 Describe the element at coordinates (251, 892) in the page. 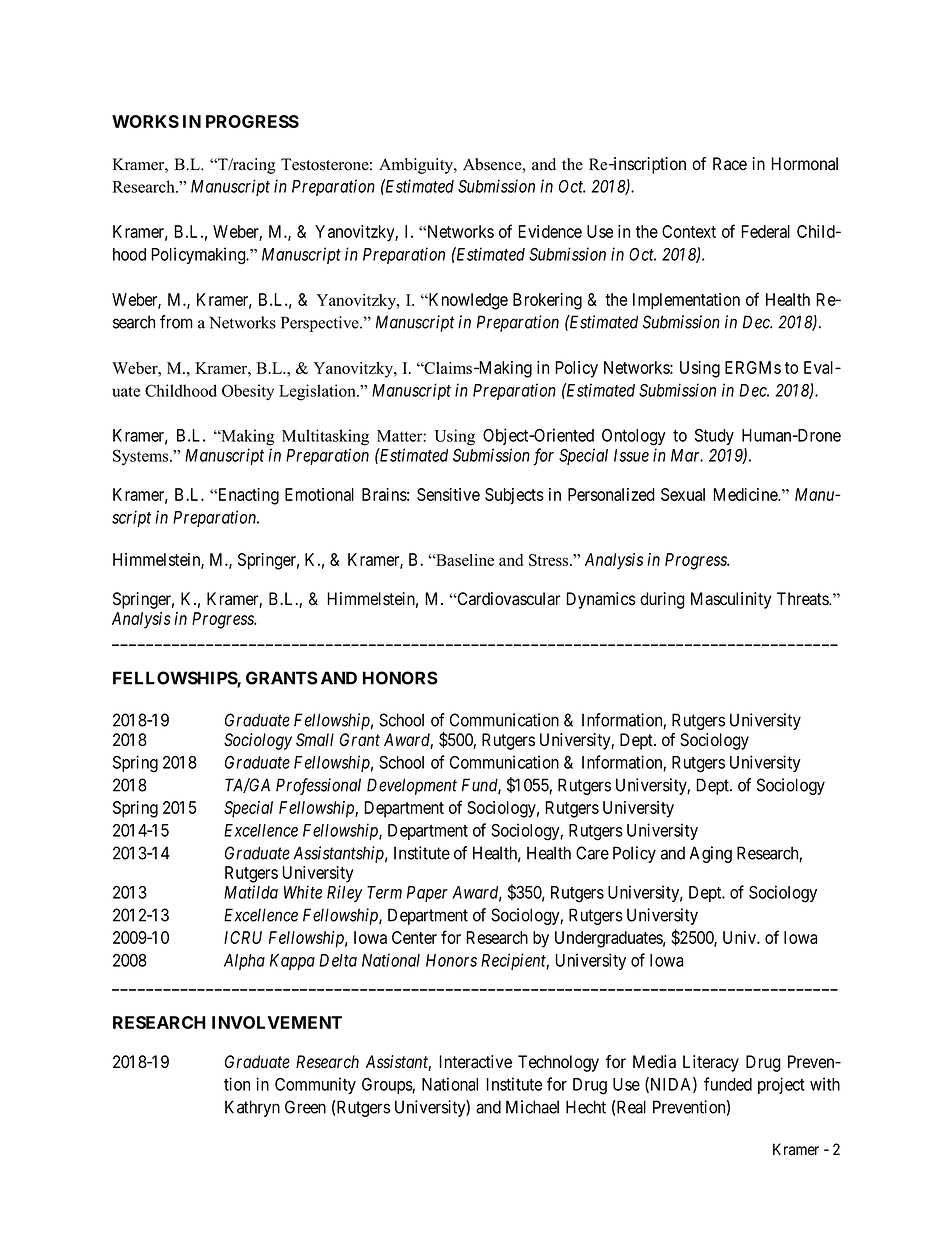

I see `Matilda` at that location.
